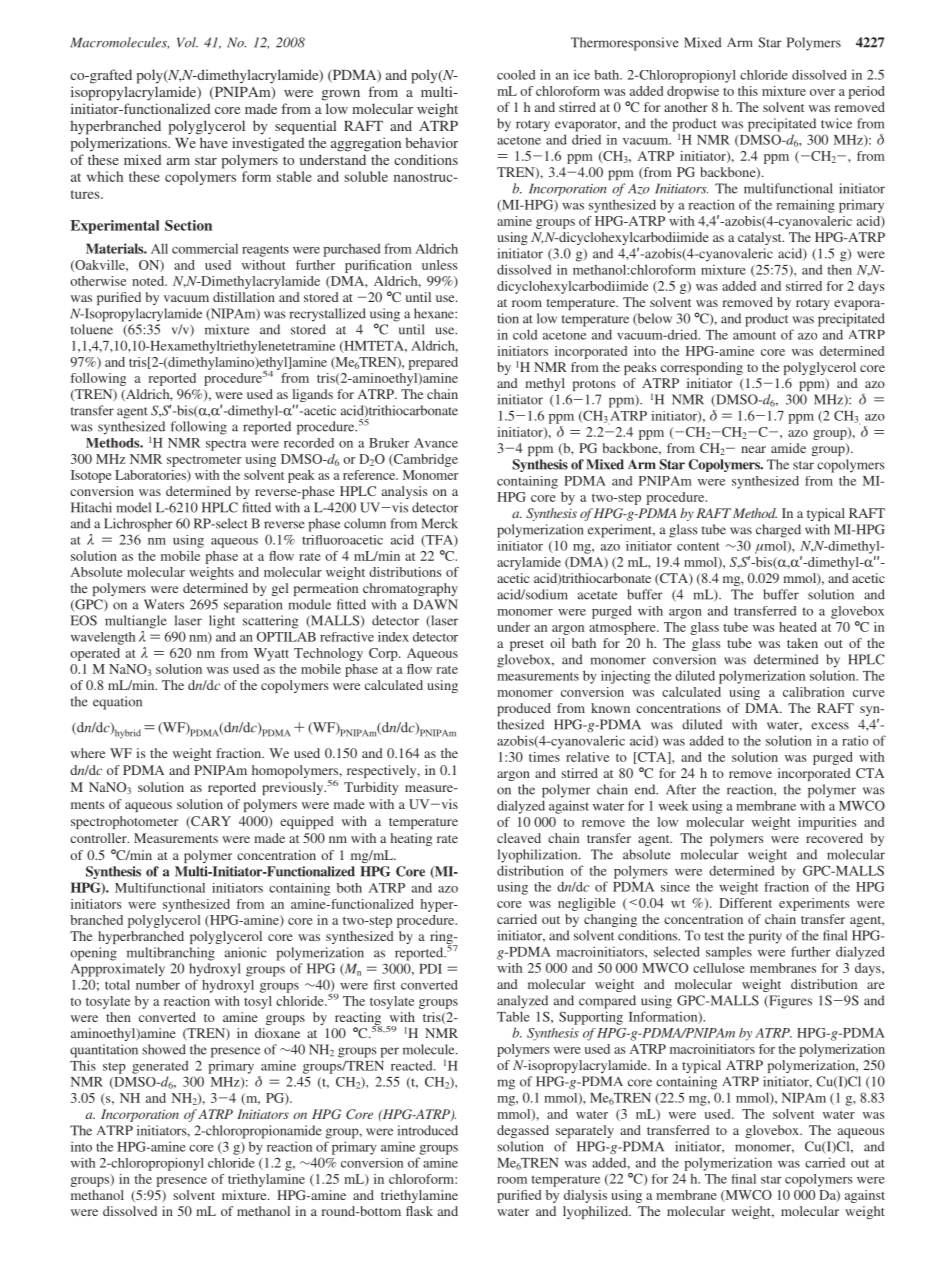 Image resolution: width=952 pixels, height=1266 pixels. I want to click on CARY, so click(210, 822).
